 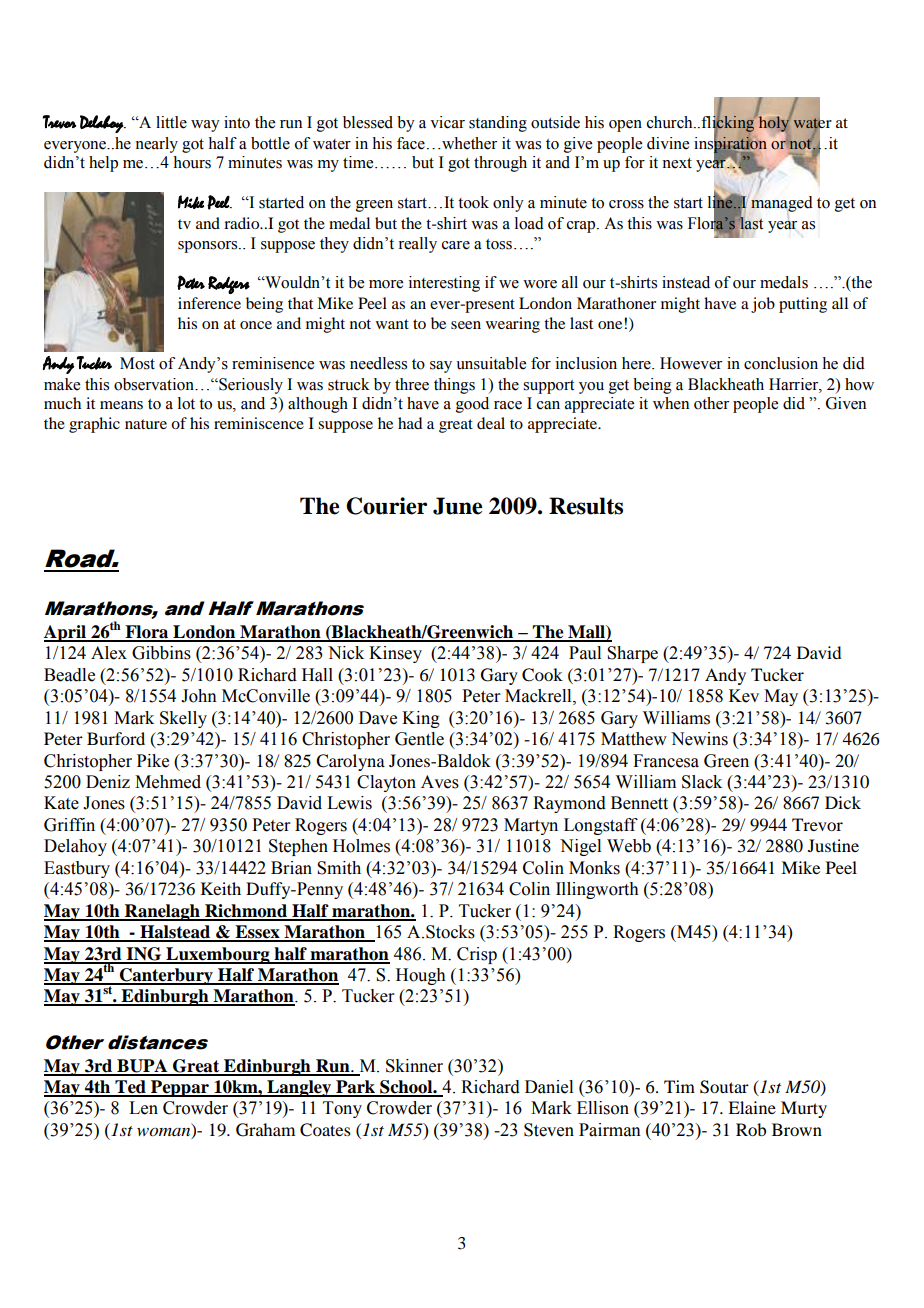 I want to click on Alex, so click(x=109, y=653).
